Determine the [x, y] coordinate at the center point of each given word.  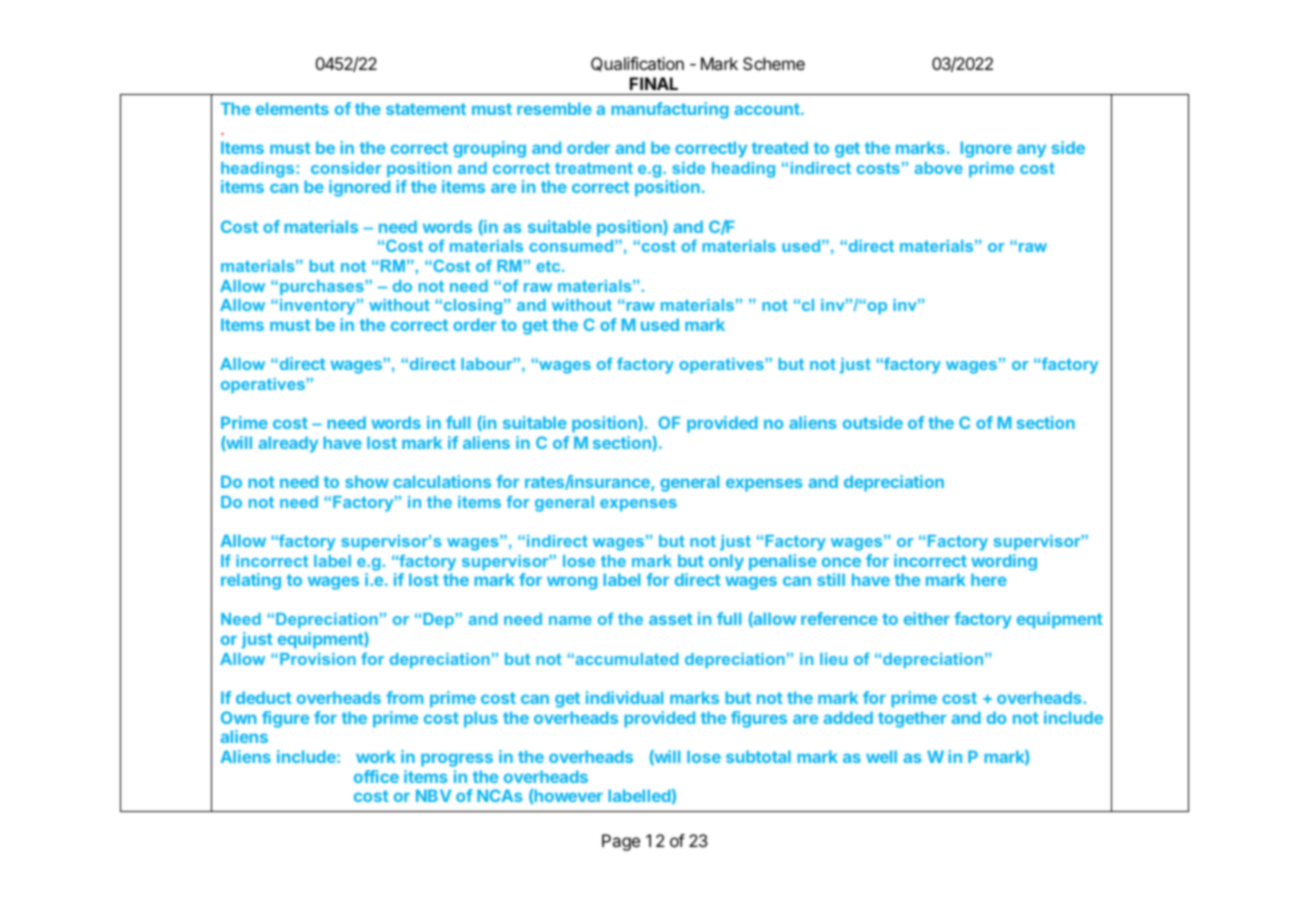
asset [670, 619]
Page [621, 842]
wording [1004, 562]
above [939, 168]
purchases [323, 287]
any [1031, 151]
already [288, 444]
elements [292, 108]
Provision [318, 659]
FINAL [654, 83]
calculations [442, 481]
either [927, 618]
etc [549, 266]
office [376, 776]
